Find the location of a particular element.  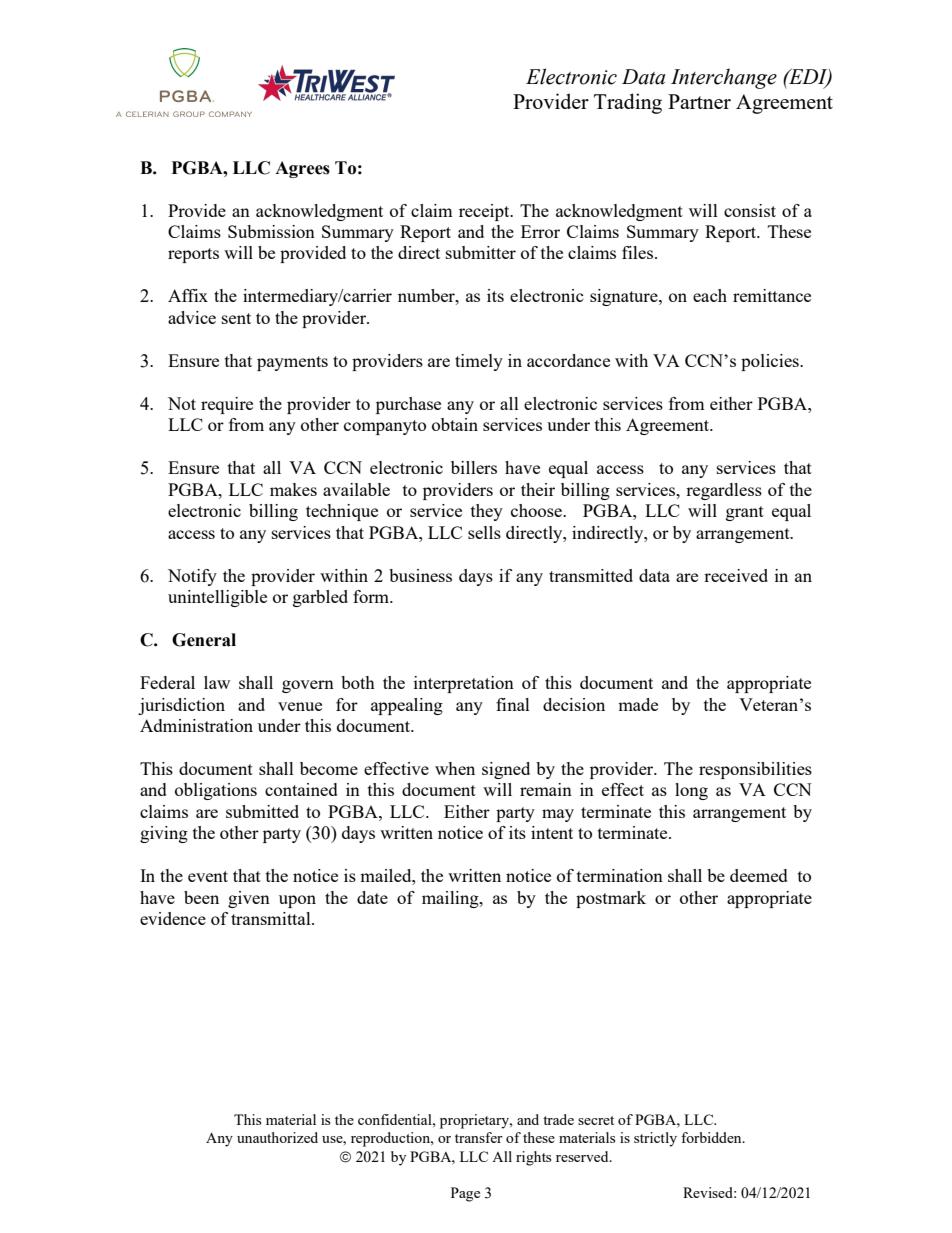

require is located at coordinates (227, 405).
